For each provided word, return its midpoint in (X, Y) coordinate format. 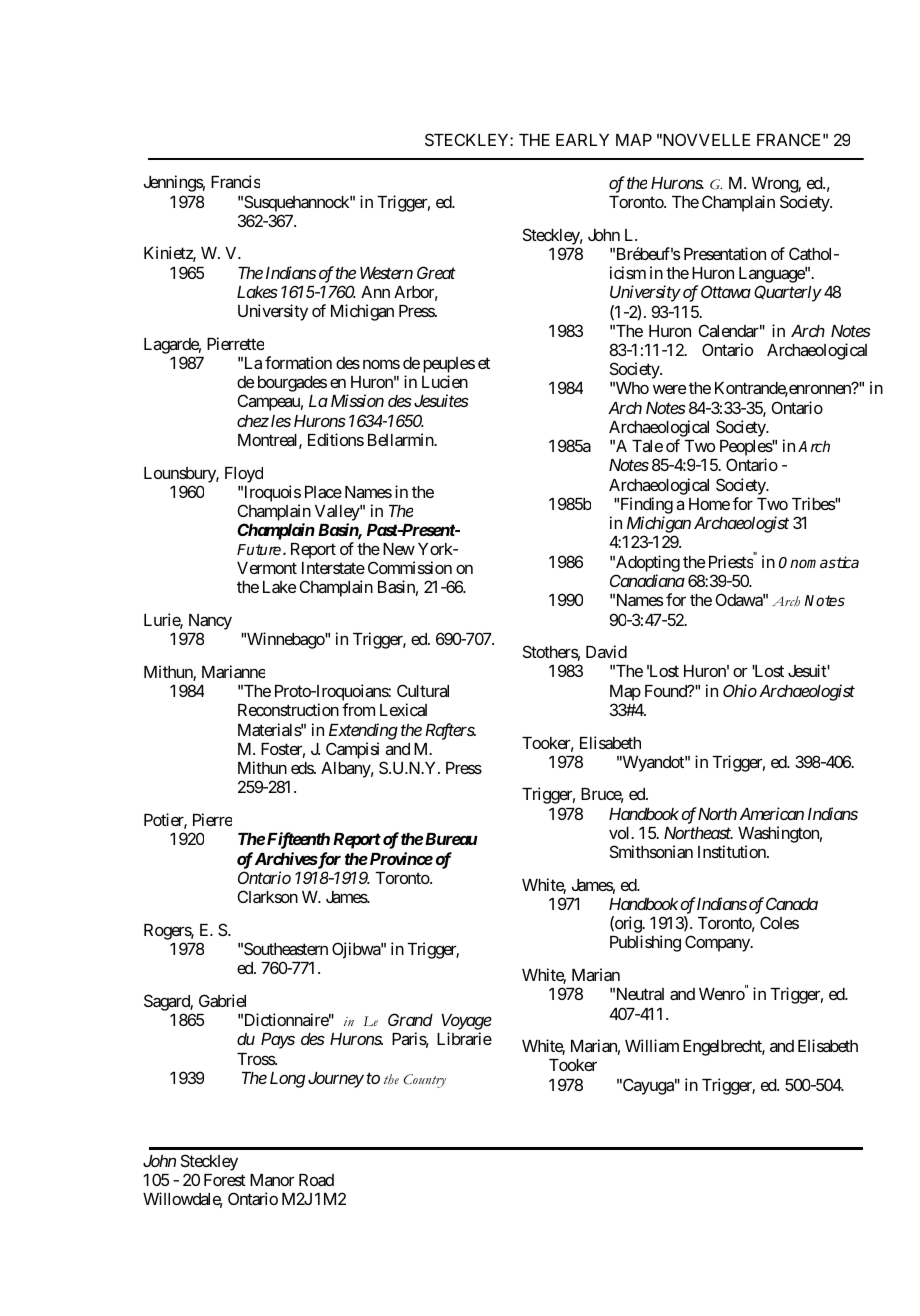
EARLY (582, 140)
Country (425, 1081)
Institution (733, 851)
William (652, 1045)
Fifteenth (298, 840)
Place (323, 492)
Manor (272, 1180)
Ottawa (726, 291)
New (399, 549)
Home (709, 504)
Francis (235, 181)
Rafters (450, 731)
